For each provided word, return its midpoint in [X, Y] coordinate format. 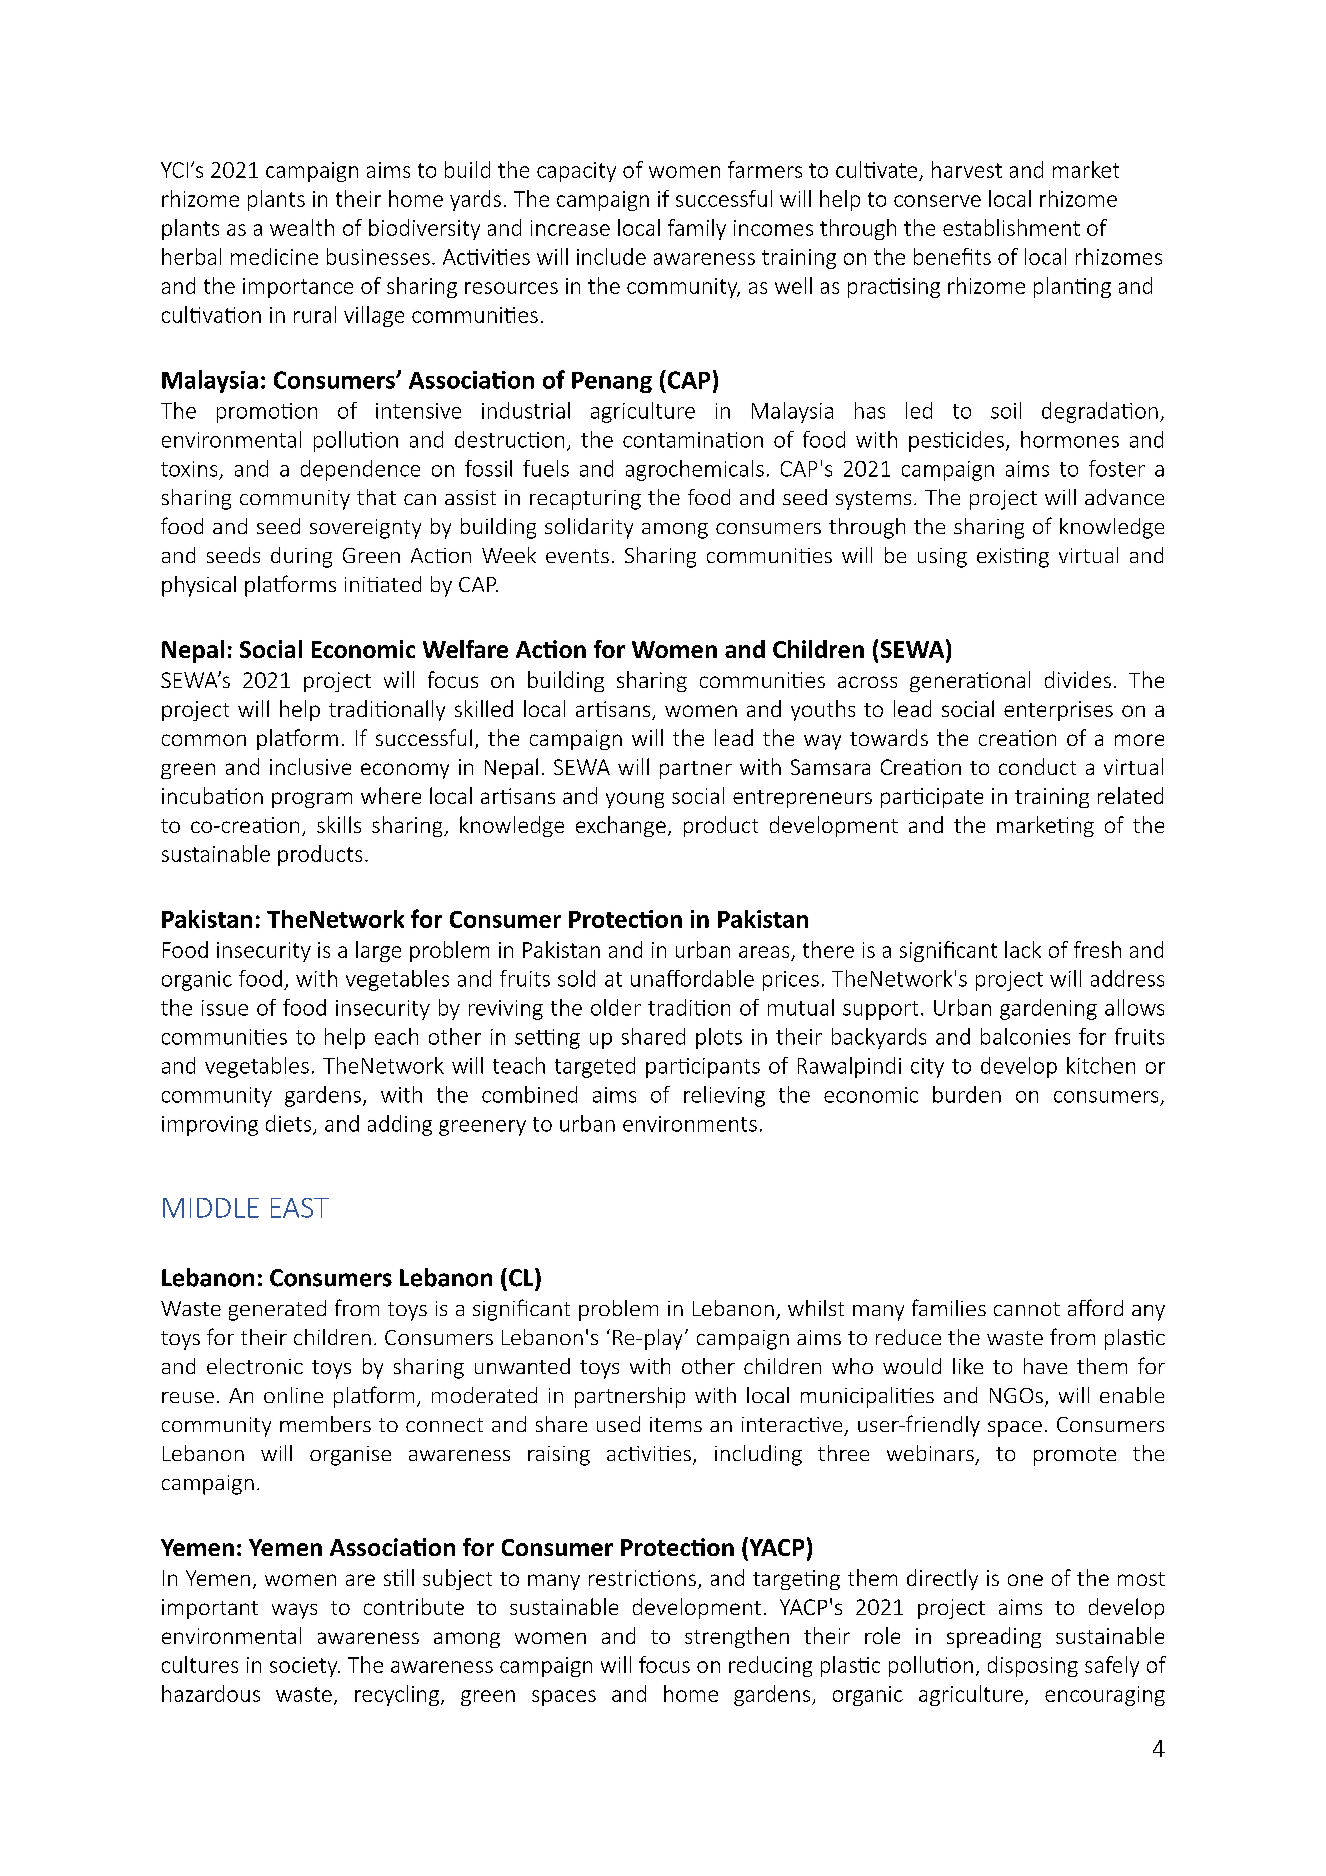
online [293, 1395]
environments [690, 1124]
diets [290, 1124]
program [312, 800]
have [1045, 1366]
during [301, 557]
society [305, 1667]
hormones [1070, 439]
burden [967, 1094]
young [635, 800]
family [697, 229]
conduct [1037, 766]
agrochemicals [695, 470]
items [676, 1424]
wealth [302, 227]
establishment [1011, 227]
